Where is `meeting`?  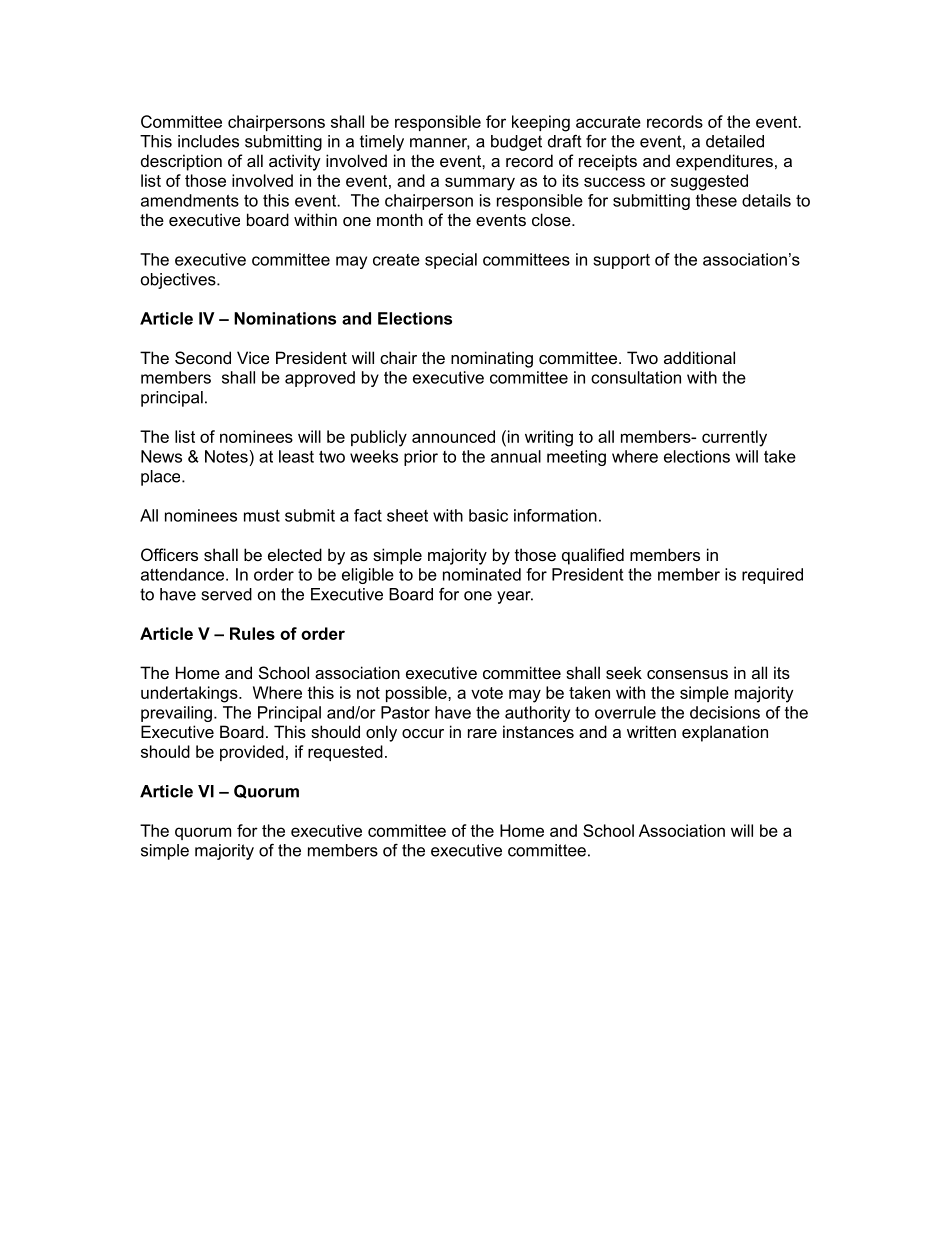
meeting is located at coordinates (576, 458).
